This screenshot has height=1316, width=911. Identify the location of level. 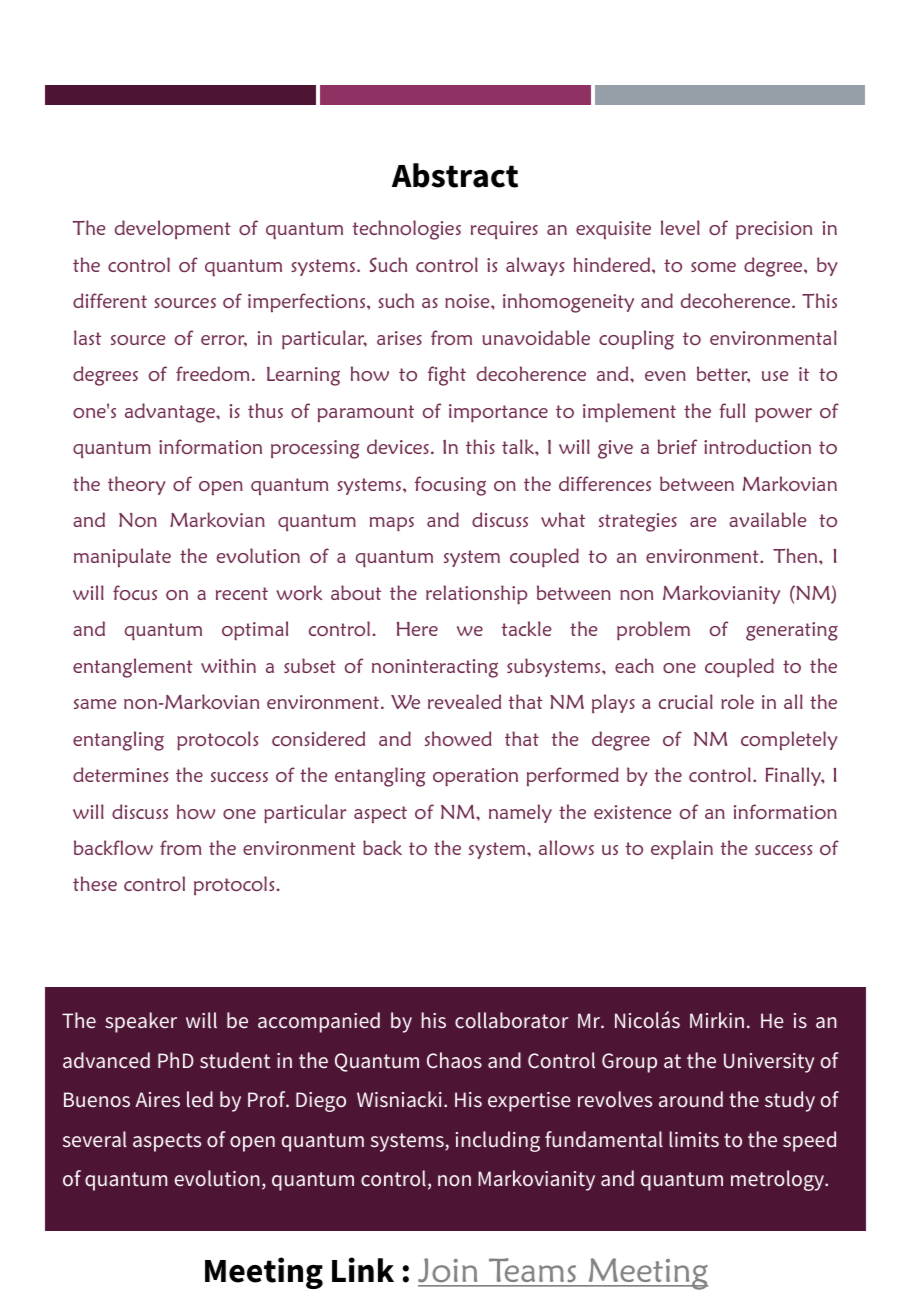
(680, 227).
